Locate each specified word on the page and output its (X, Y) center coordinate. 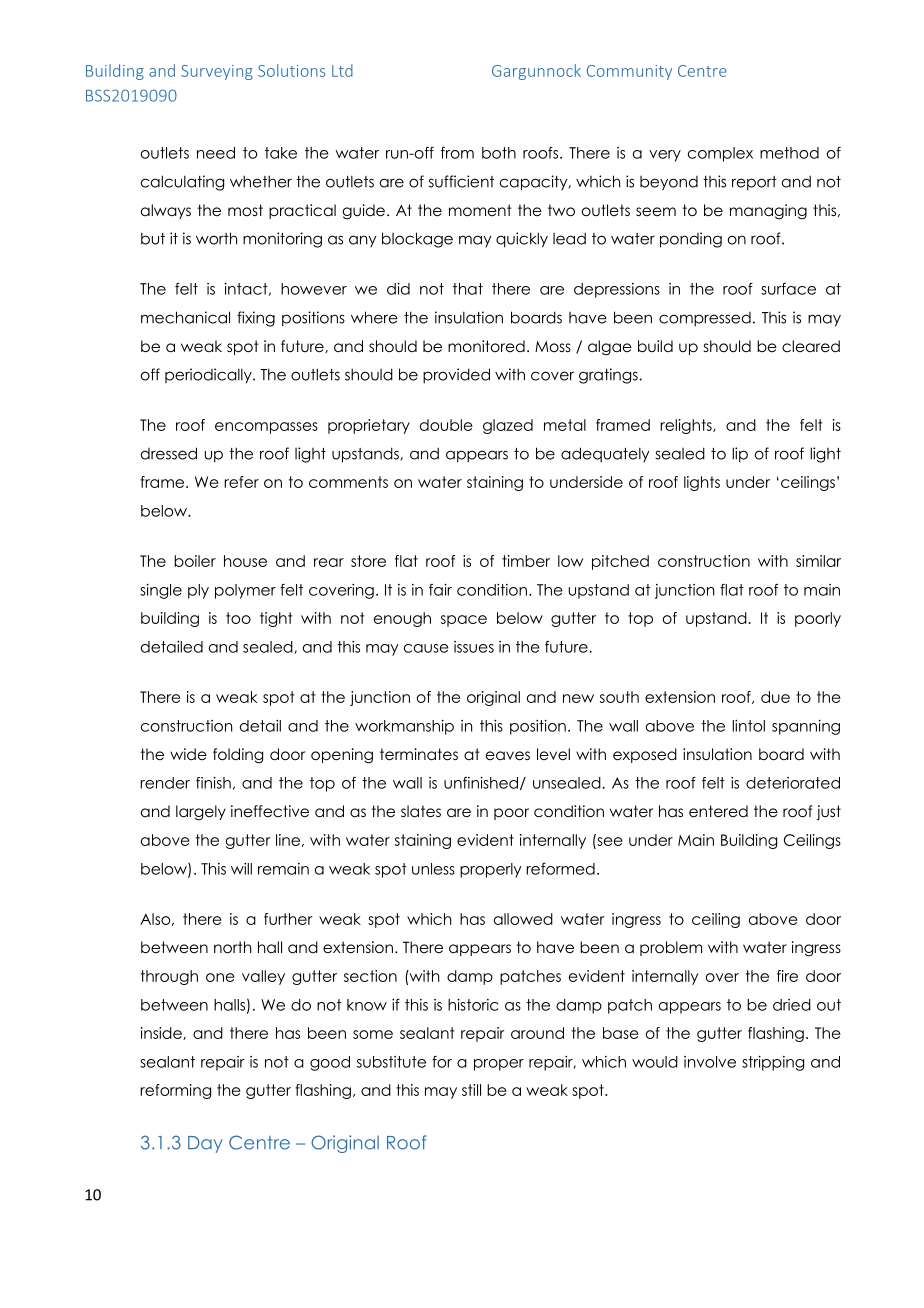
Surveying (217, 72)
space (464, 621)
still (471, 1090)
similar (818, 561)
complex (720, 154)
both (499, 153)
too (238, 618)
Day (205, 1144)
